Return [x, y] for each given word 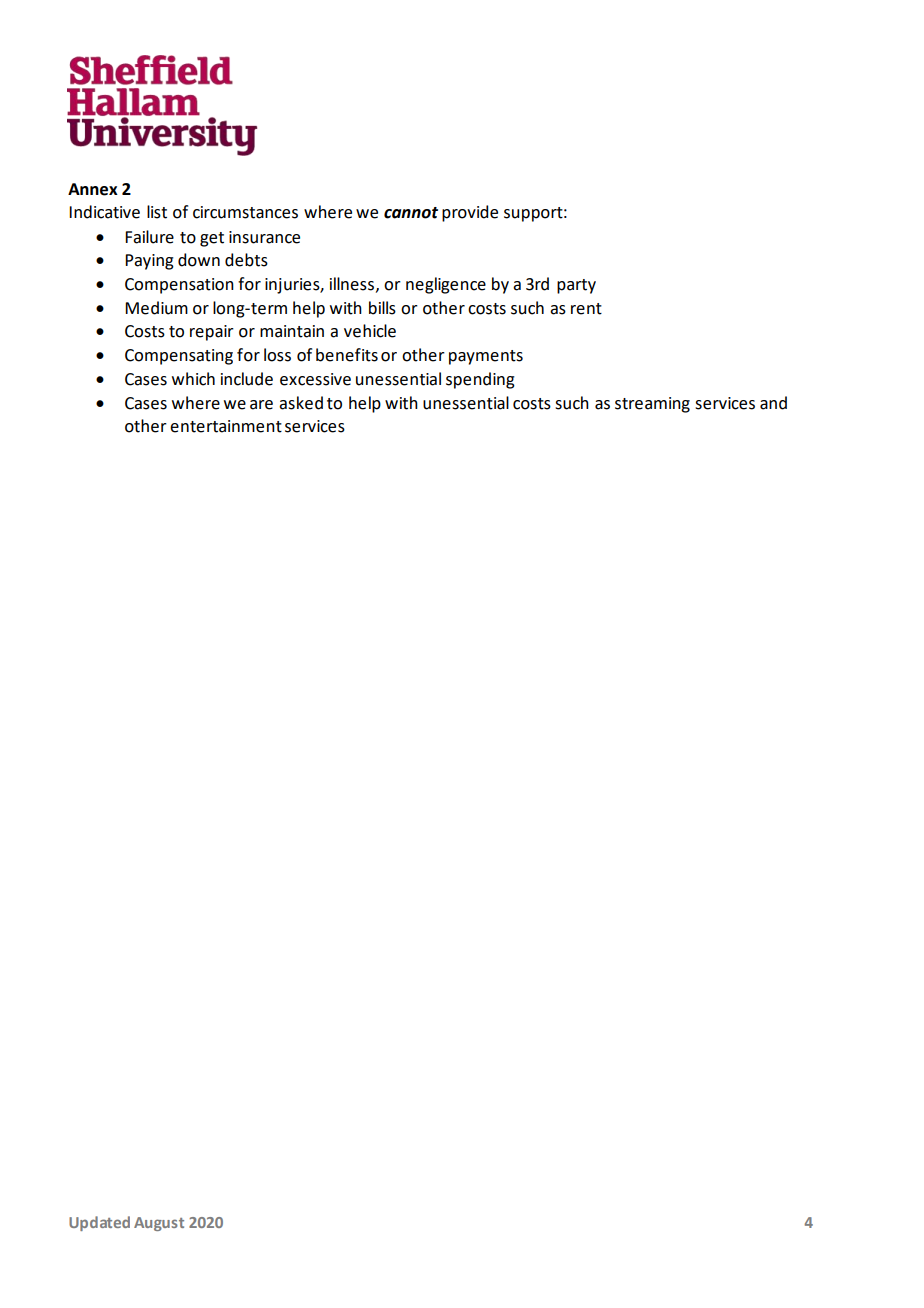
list [157, 212]
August [159, 1224]
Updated [99, 1223]
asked [301, 403]
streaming [652, 405]
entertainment [226, 426]
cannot [411, 213]
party [576, 286]
